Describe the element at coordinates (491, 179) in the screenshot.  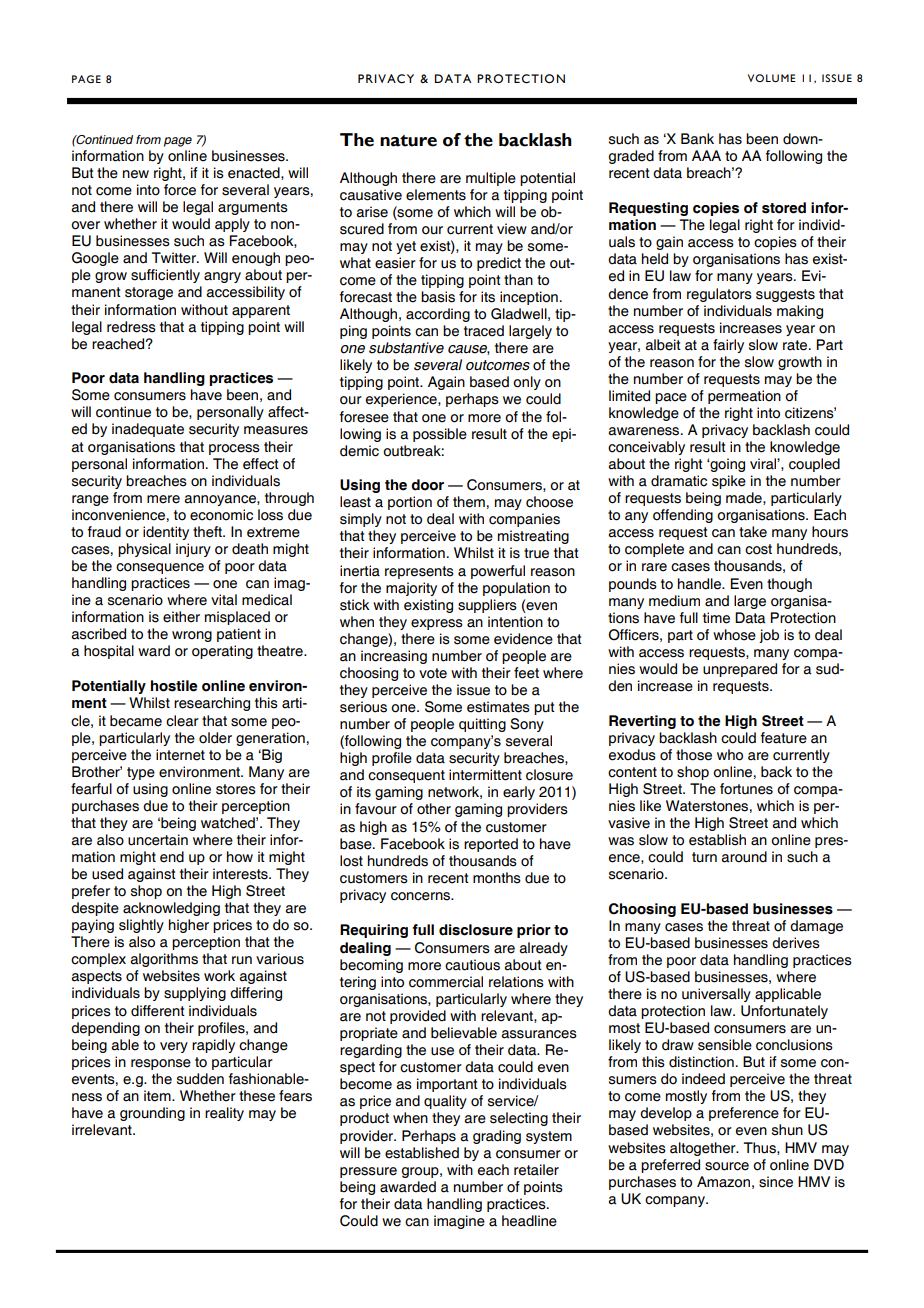
I see `multiple` at that location.
